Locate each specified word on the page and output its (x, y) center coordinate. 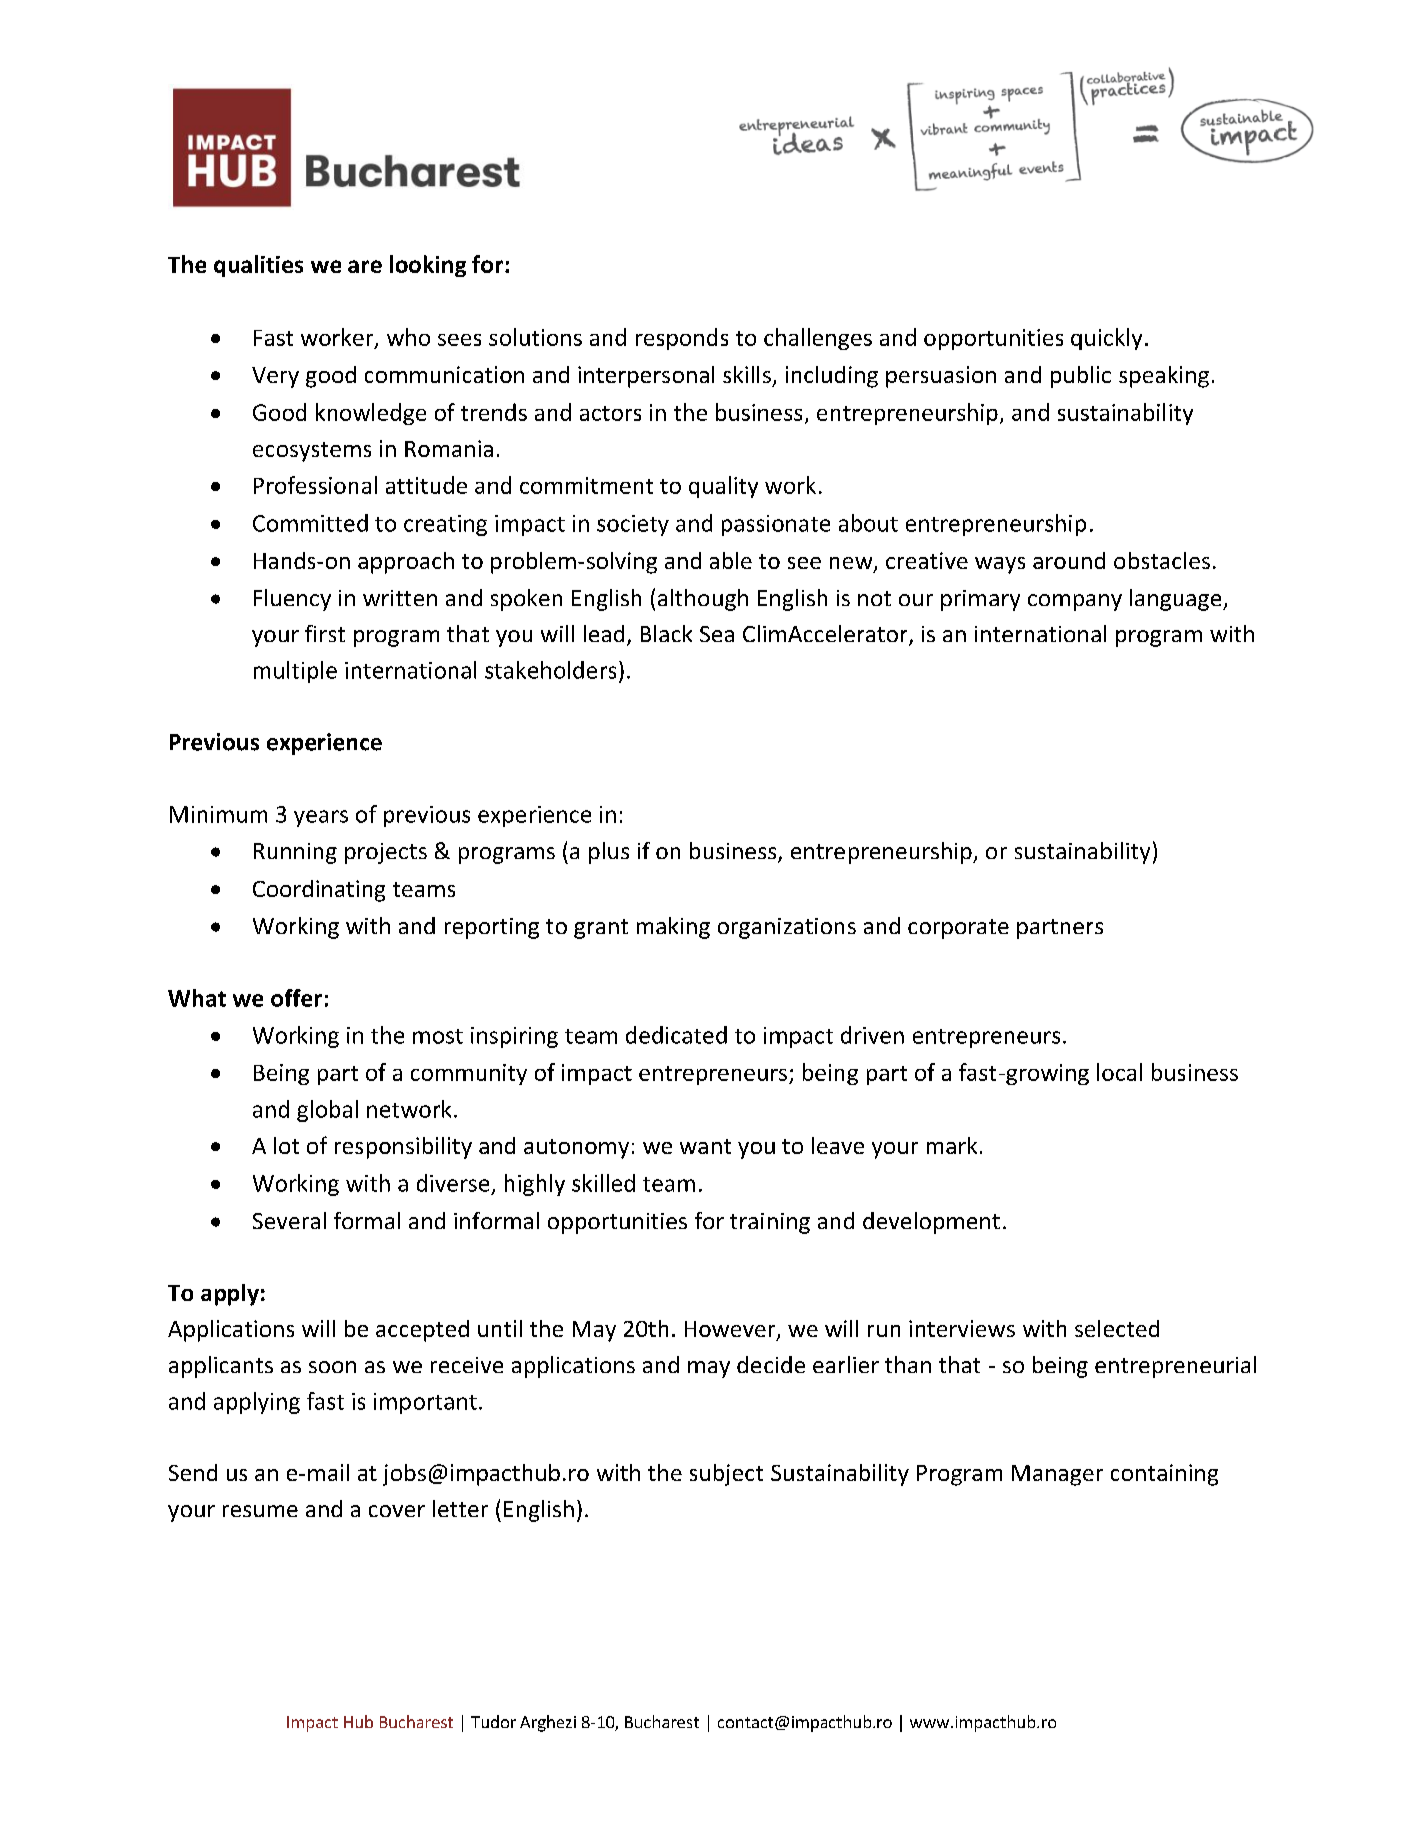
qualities (258, 266)
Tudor (493, 1721)
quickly (1106, 339)
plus (609, 853)
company (1075, 602)
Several (289, 1220)
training (770, 1223)
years (321, 818)
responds (682, 339)
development (931, 1223)
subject (726, 1475)
